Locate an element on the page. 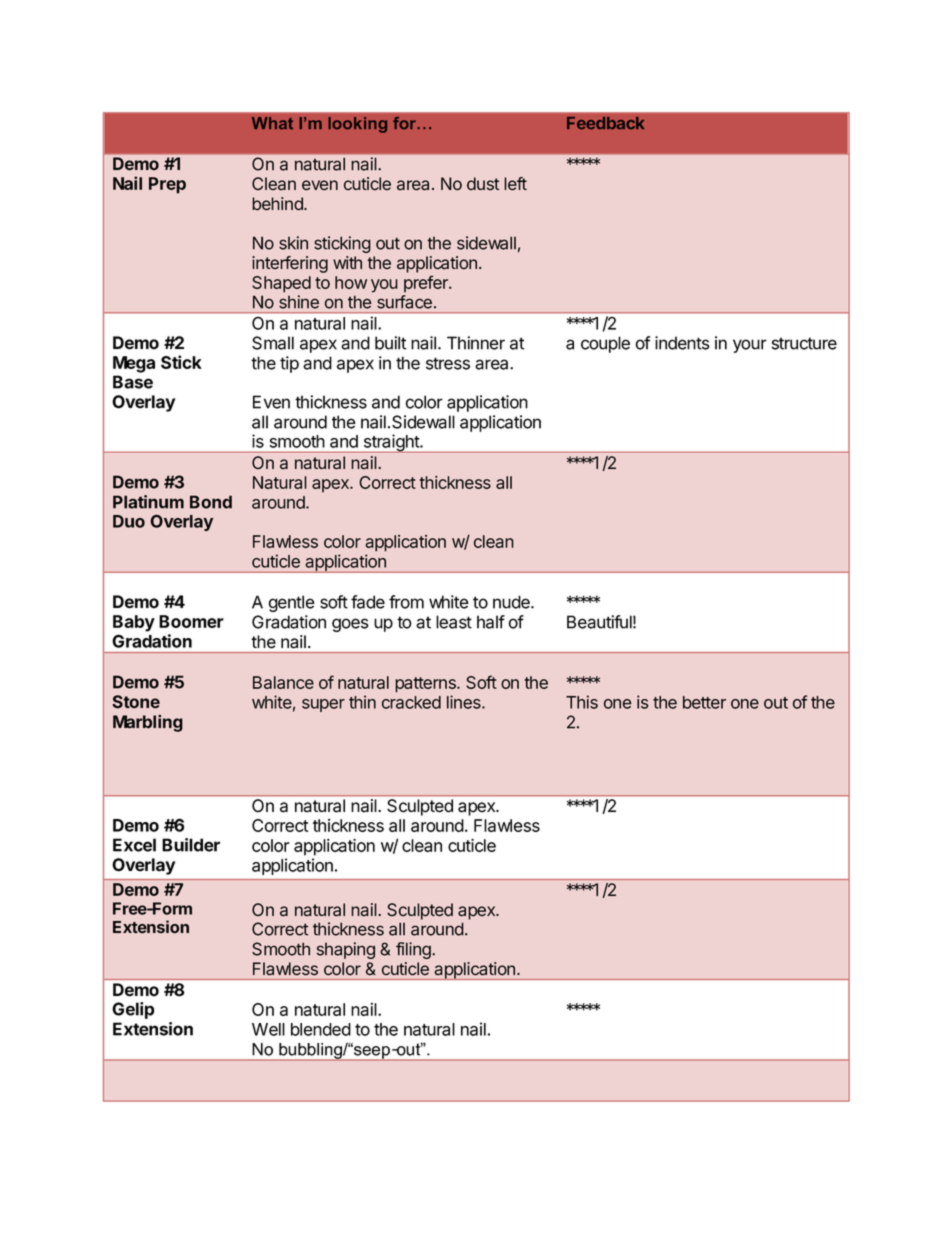  straight is located at coordinates (391, 443).
